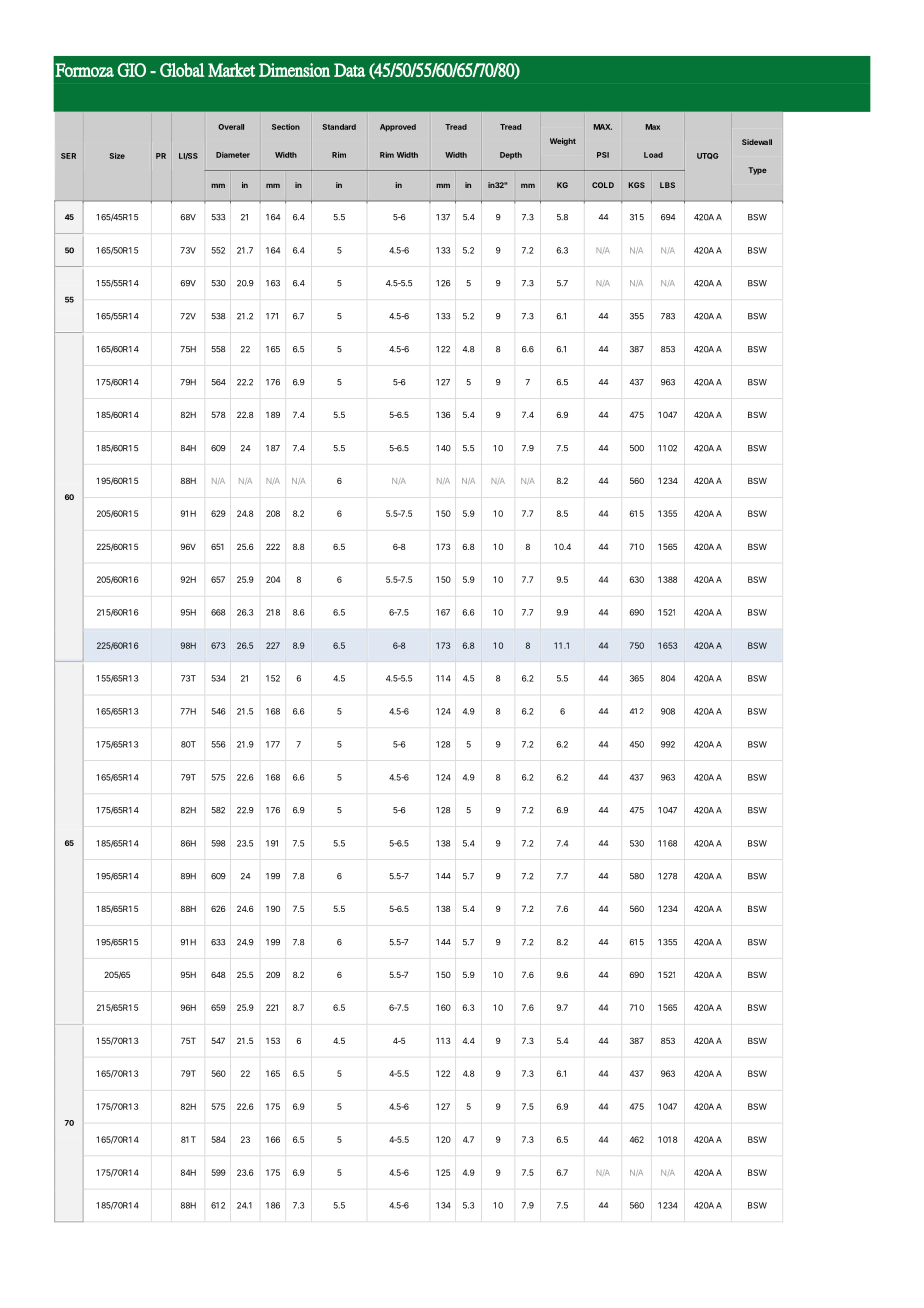 This image has height=1308, width=924. What do you see at coordinates (294, 70) in the image?
I see `Dimension` at bounding box center [294, 70].
